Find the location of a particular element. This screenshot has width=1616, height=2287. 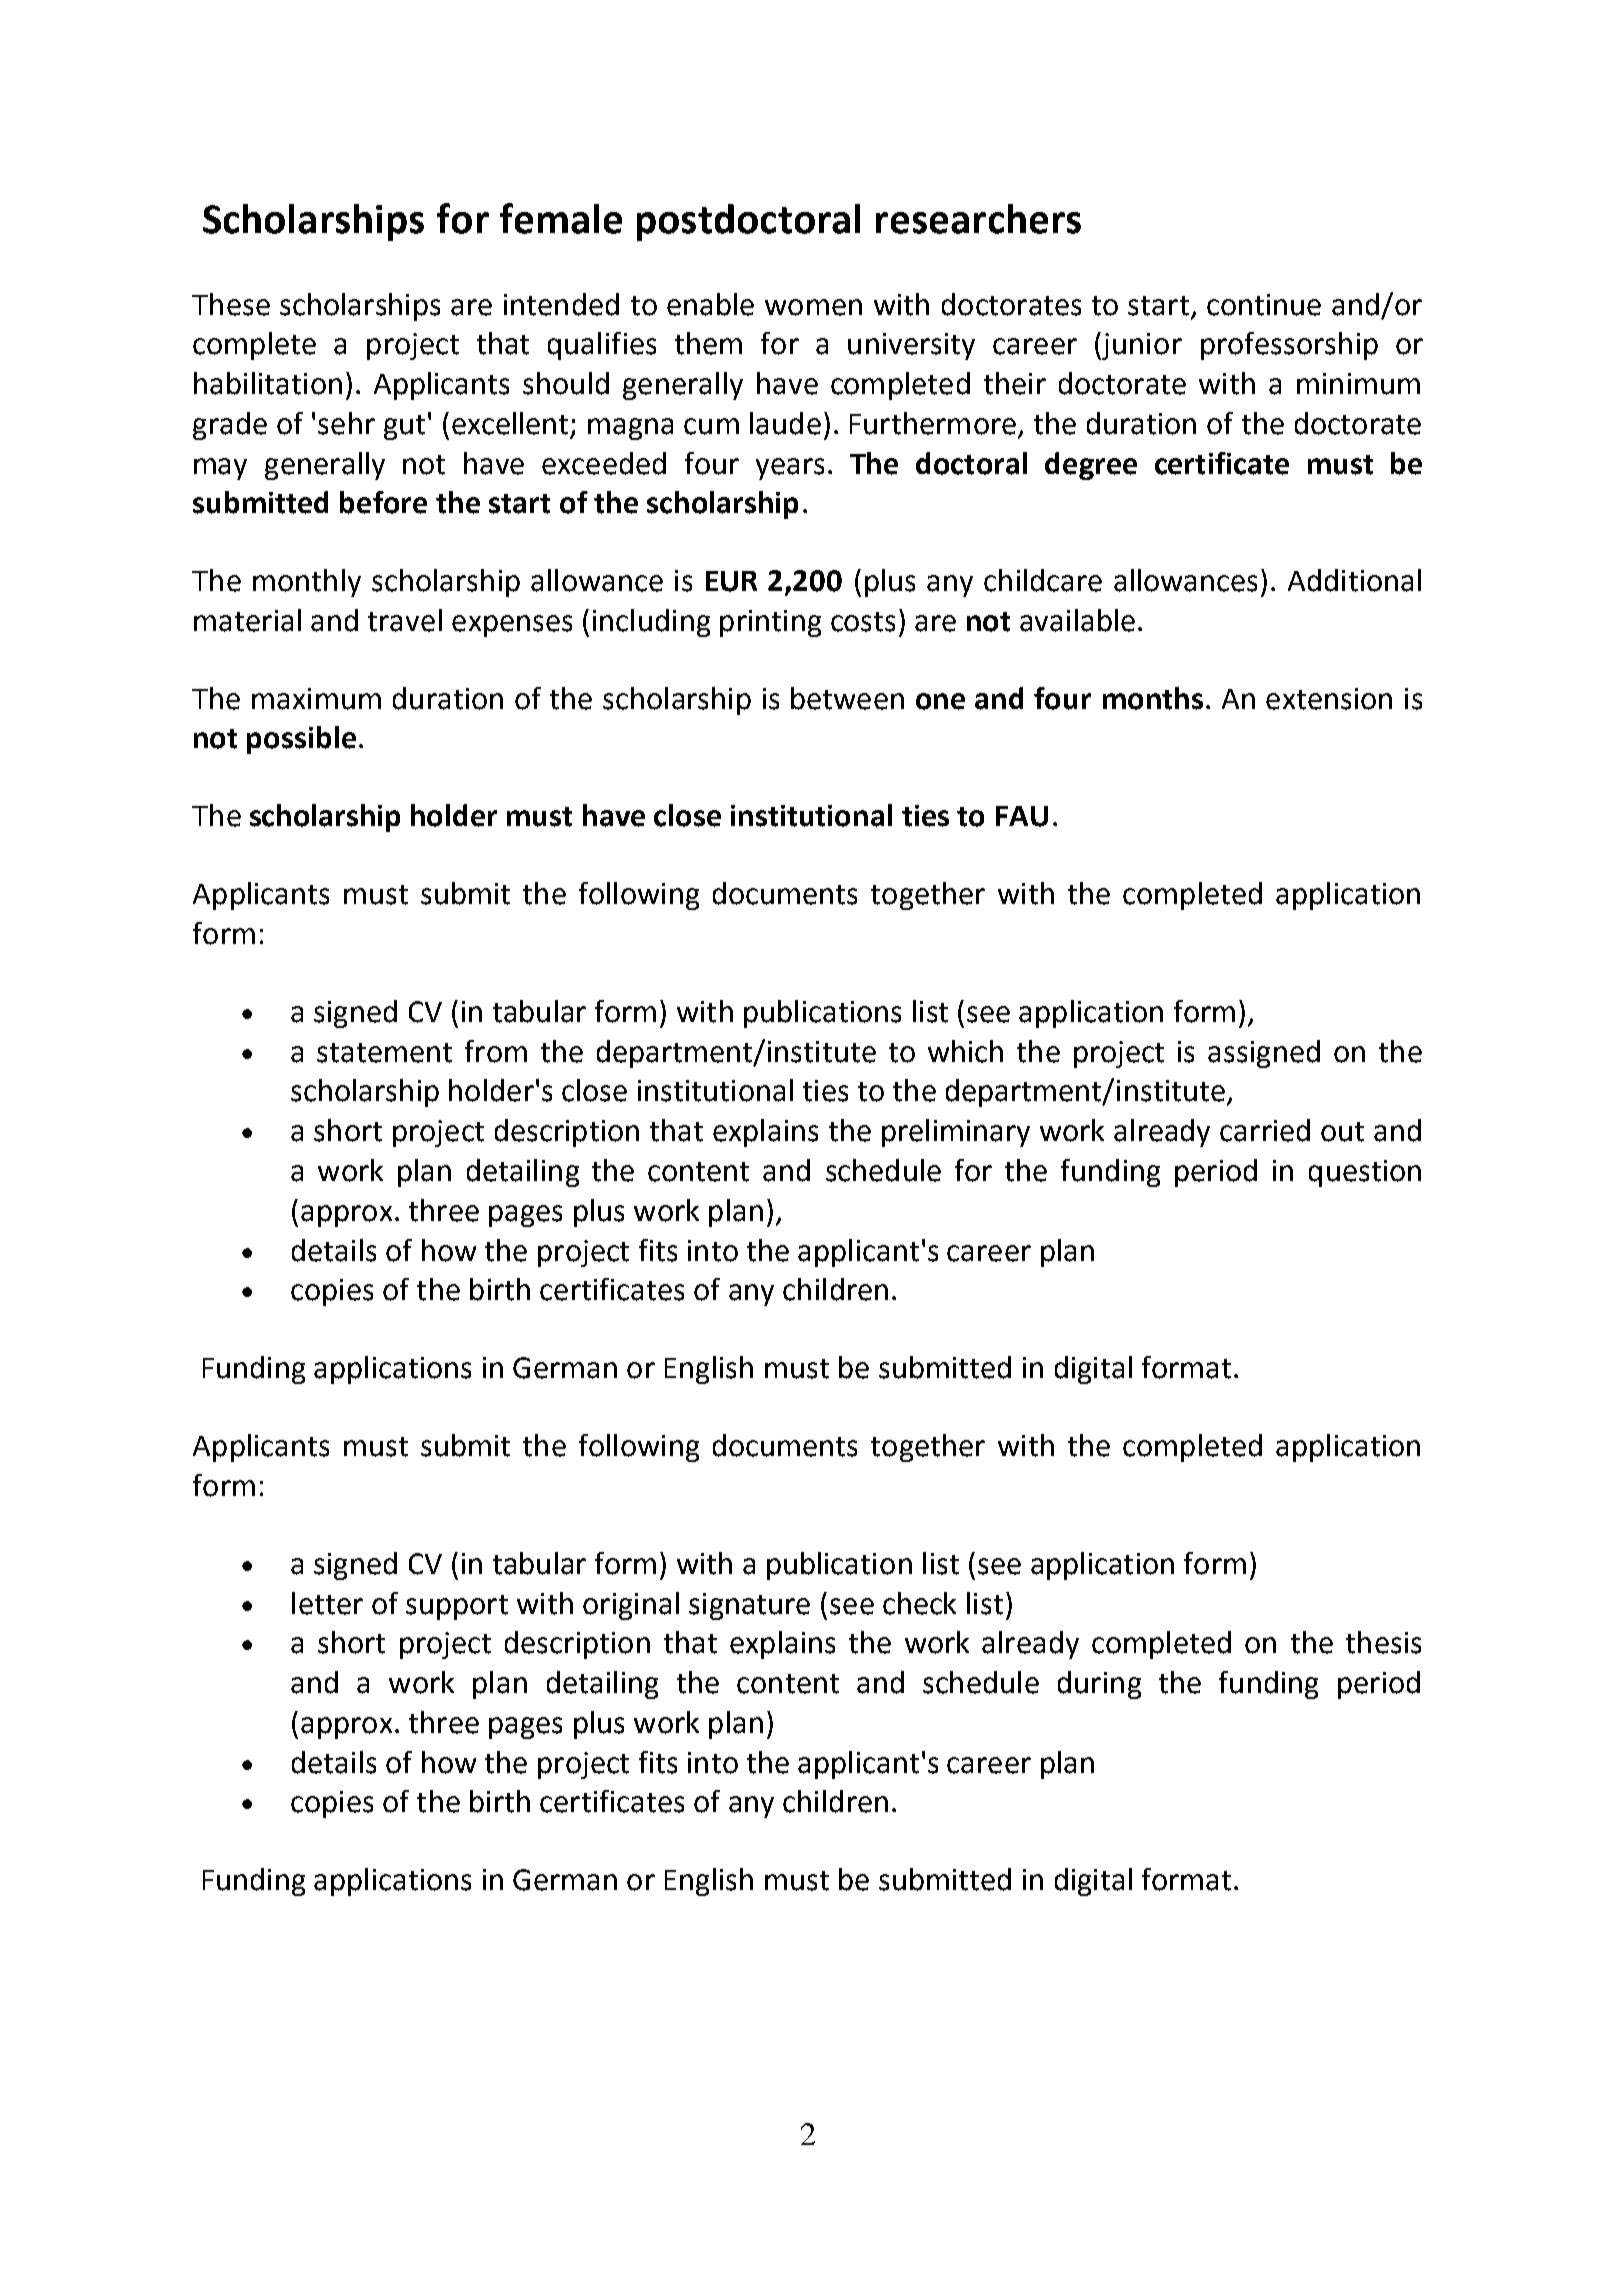

continue is located at coordinates (1264, 305).
